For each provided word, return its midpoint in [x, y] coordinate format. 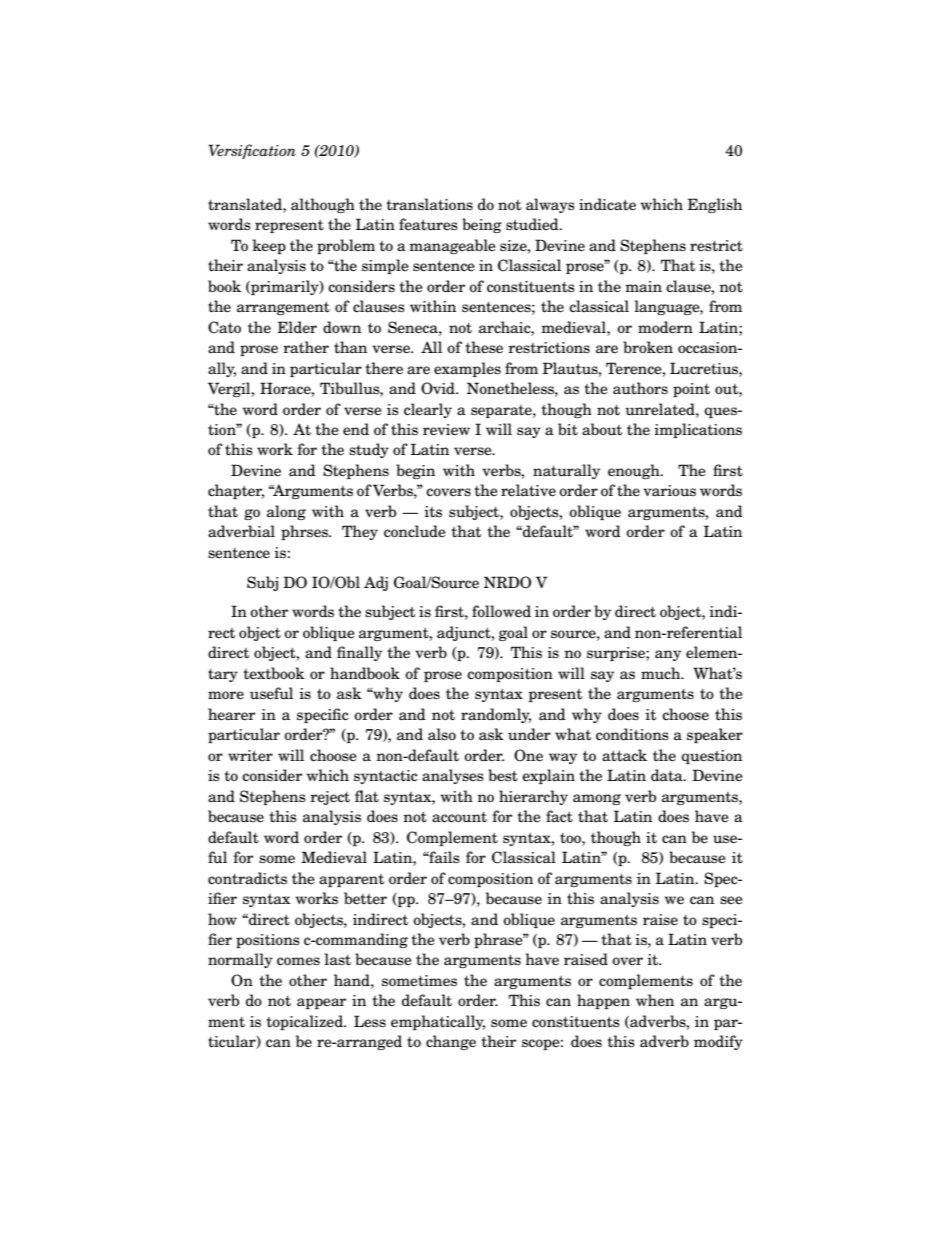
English [714, 205]
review [446, 430]
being [482, 225]
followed [501, 611]
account [459, 817]
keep [269, 246]
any [668, 655]
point [691, 390]
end [356, 429]
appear [321, 1003]
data [668, 775]
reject [330, 798]
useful [271, 693]
